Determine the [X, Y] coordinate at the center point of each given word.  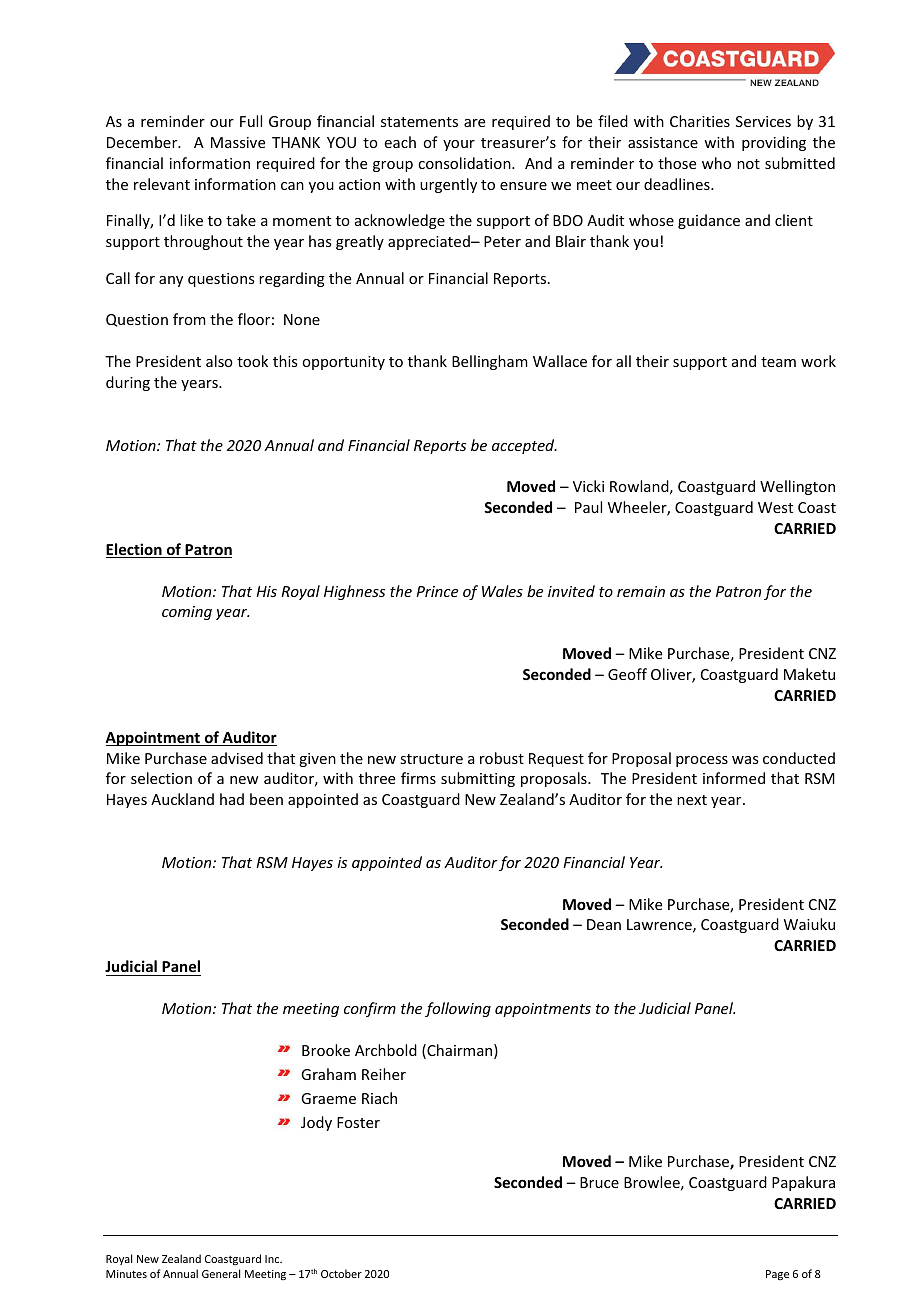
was [745, 760]
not [748, 164]
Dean [604, 924]
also [219, 361]
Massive [238, 142]
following [458, 1009]
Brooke [326, 1050]
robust [502, 758]
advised [237, 758]
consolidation [465, 163]
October [341, 1273]
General [221, 1273]
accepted [524, 446]
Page [777, 1275]
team [778, 362]
